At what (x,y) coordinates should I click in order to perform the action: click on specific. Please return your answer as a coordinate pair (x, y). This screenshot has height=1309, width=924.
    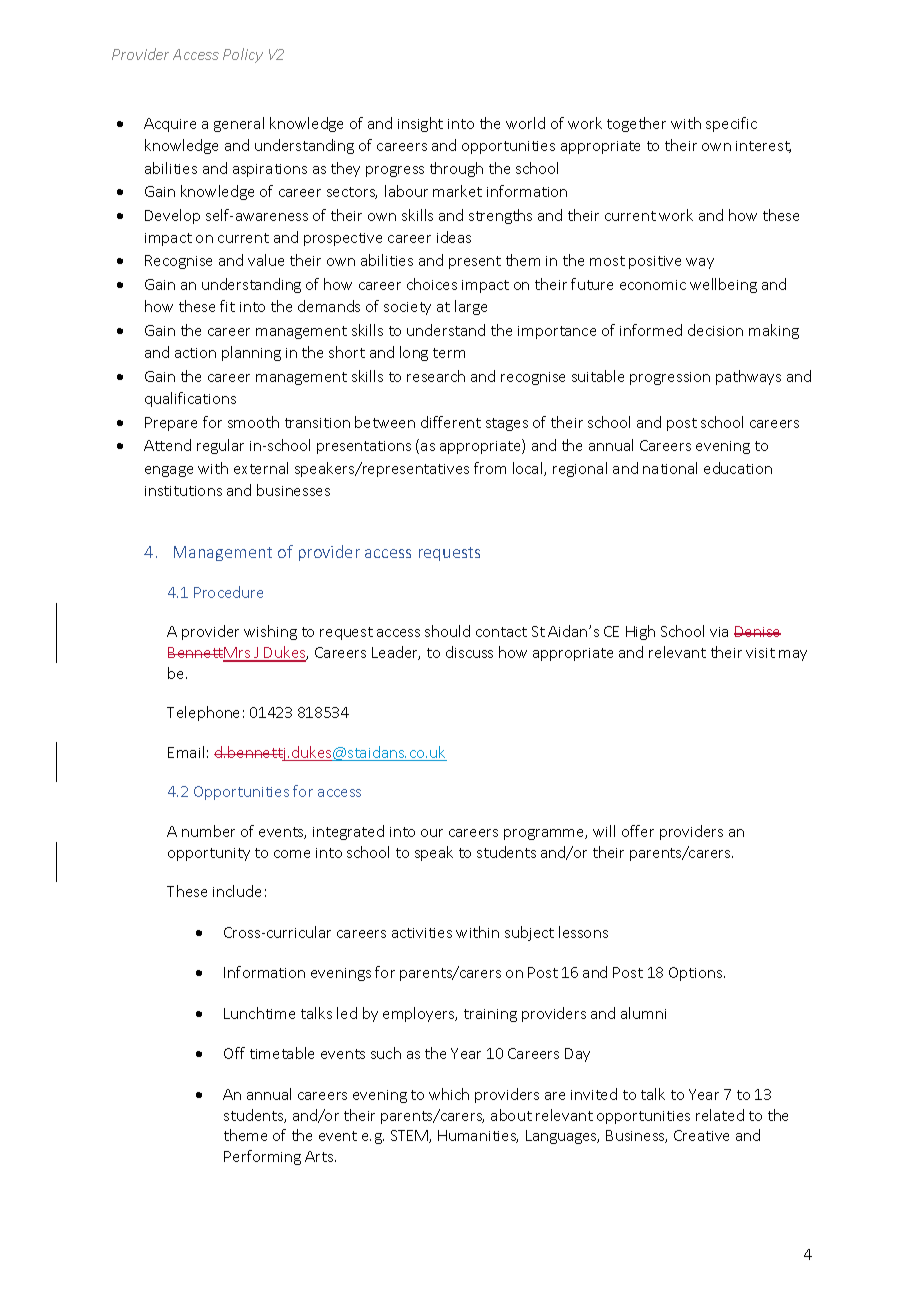
    Looking at the image, I should click on (731, 124).
